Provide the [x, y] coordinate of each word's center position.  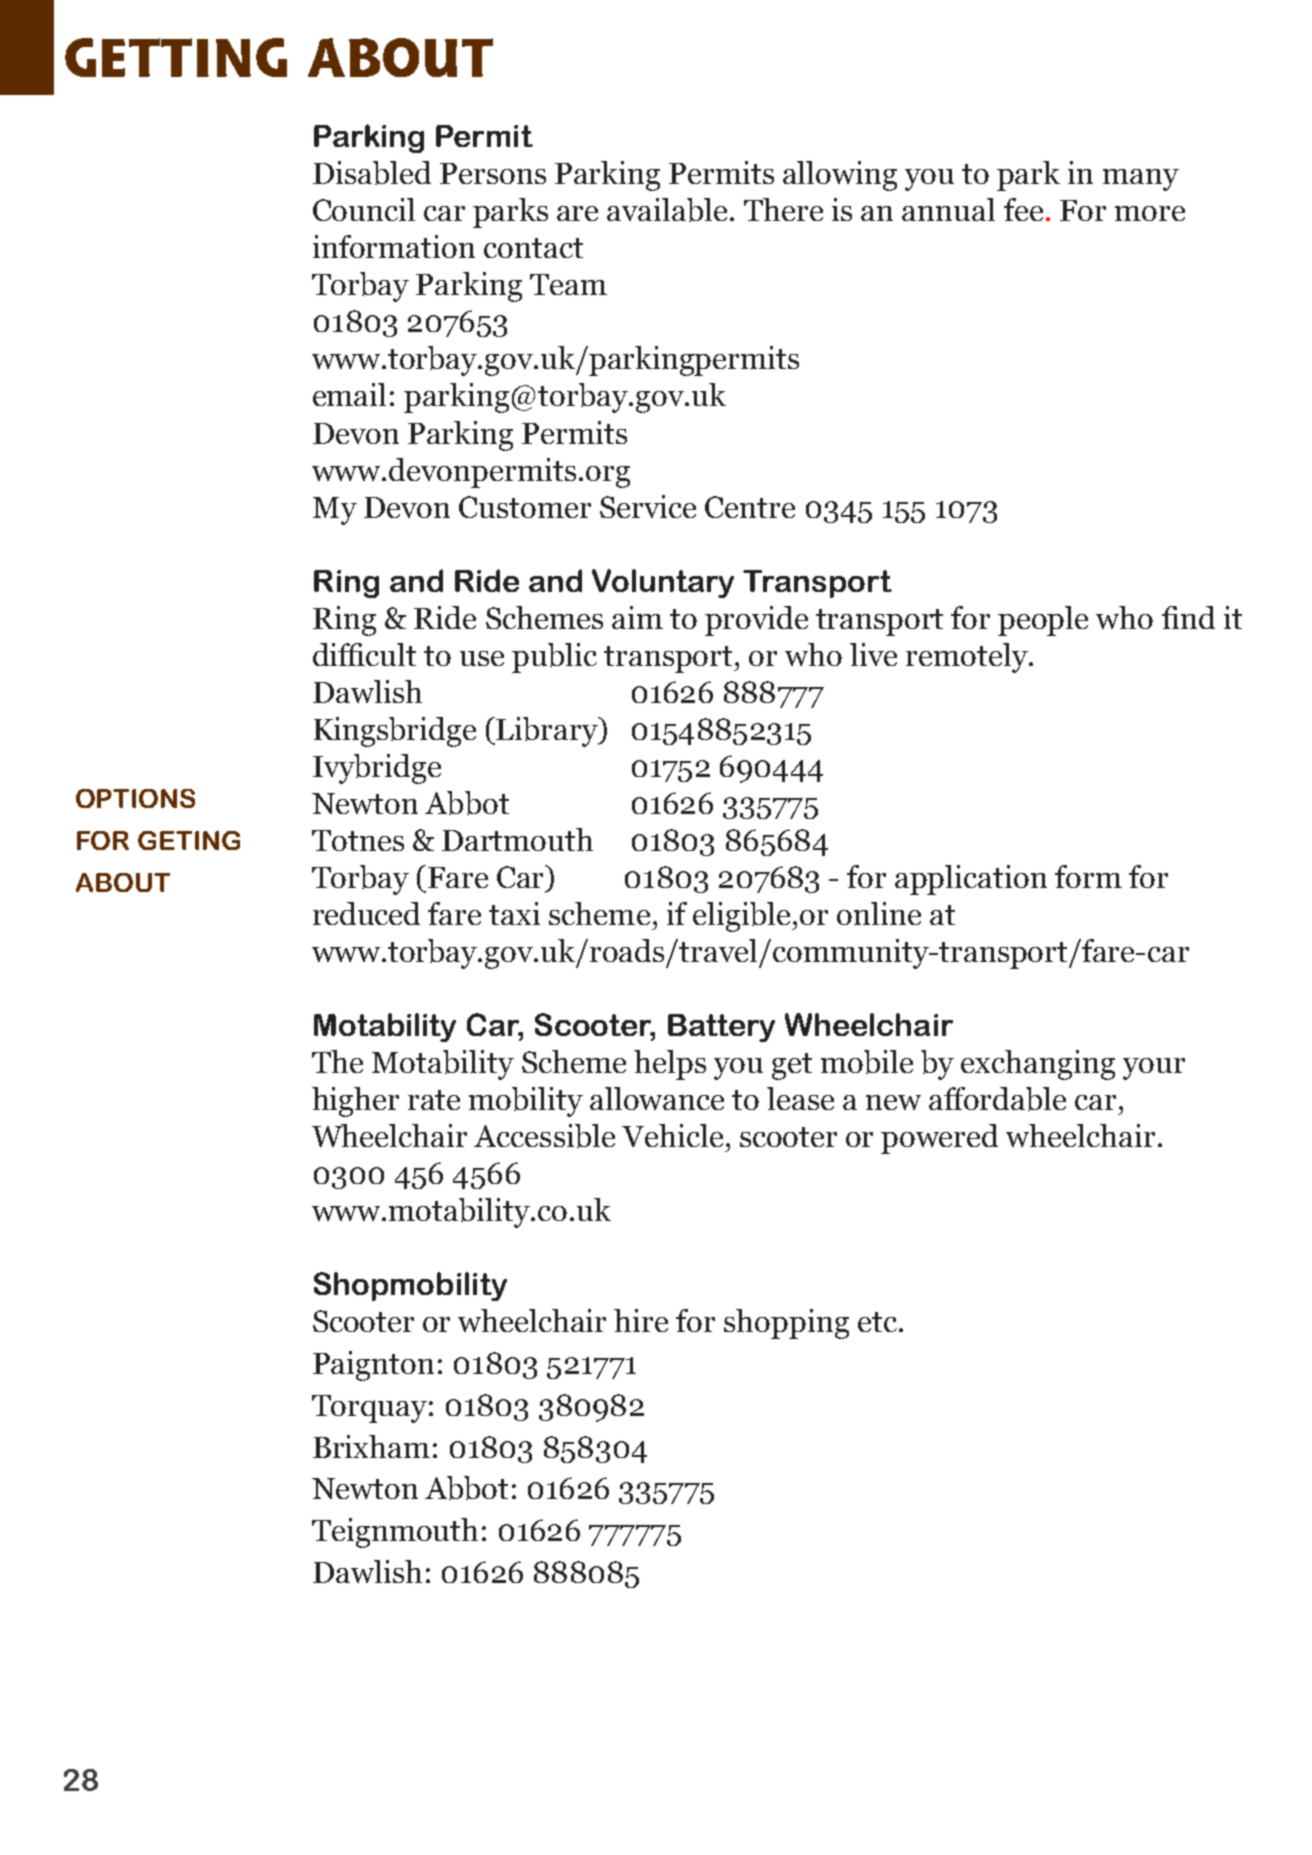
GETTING [176, 57]
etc [879, 1322]
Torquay [369, 1409]
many [1141, 180]
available [667, 210]
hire [641, 1320]
